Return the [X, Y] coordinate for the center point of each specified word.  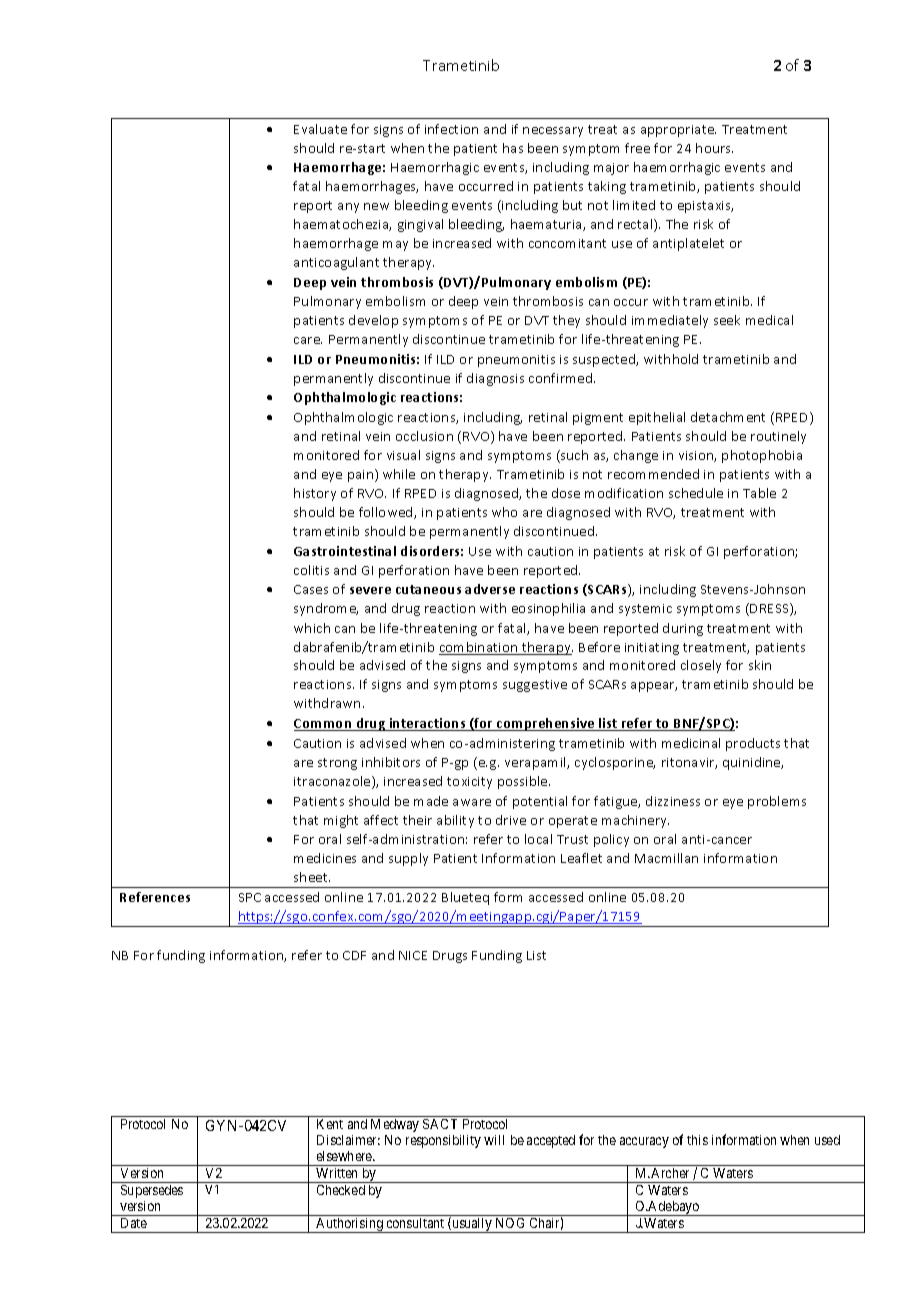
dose [566, 493]
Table [759, 493]
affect [381, 820]
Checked [341, 1190]
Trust [572, 839]
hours [714, 148]
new [376, 206]
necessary [553, 132]
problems [777, 802]
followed [387, 513]
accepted [551, 1141]
